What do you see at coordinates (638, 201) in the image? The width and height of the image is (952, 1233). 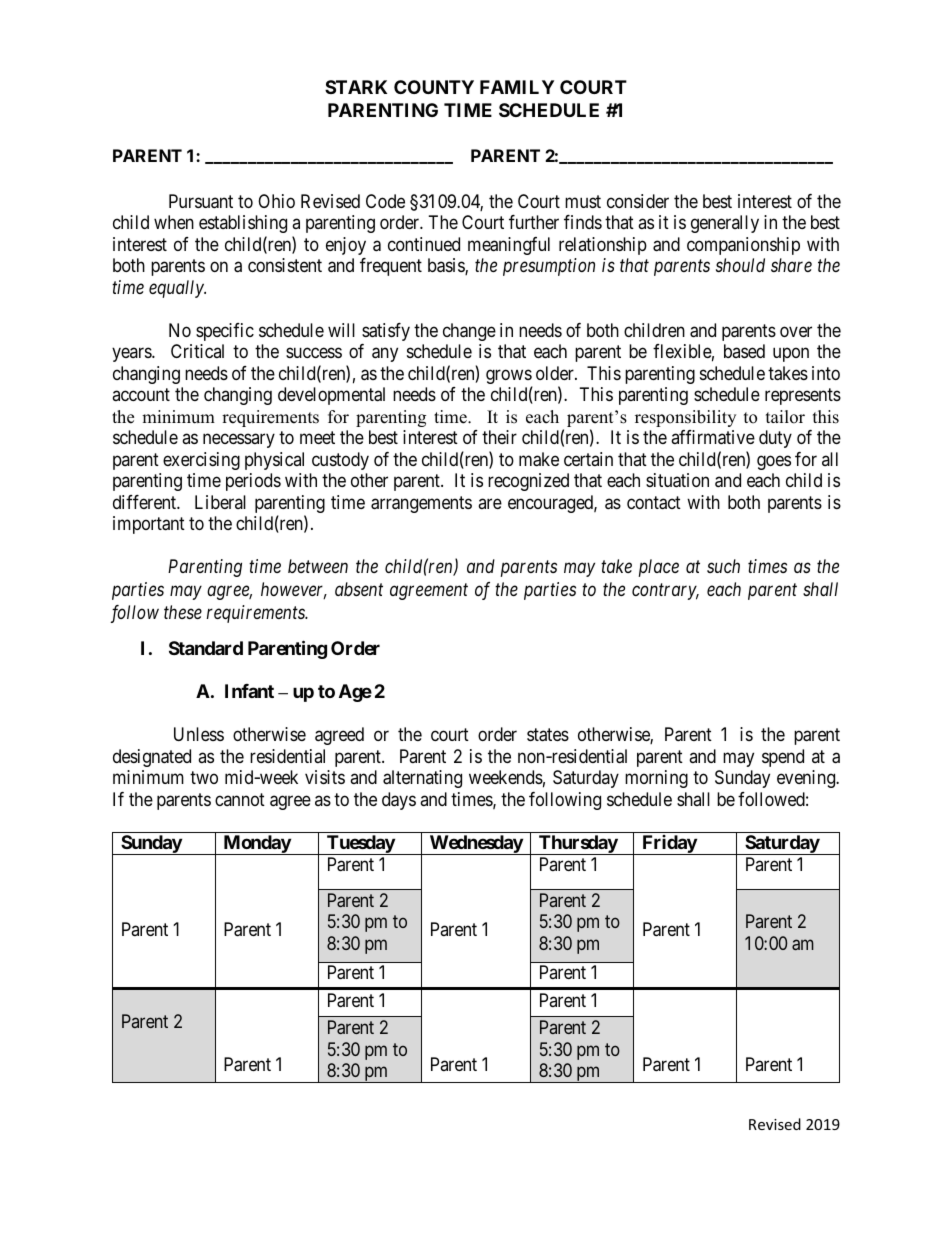 I see `consider` at bounding box center [638, 201].
